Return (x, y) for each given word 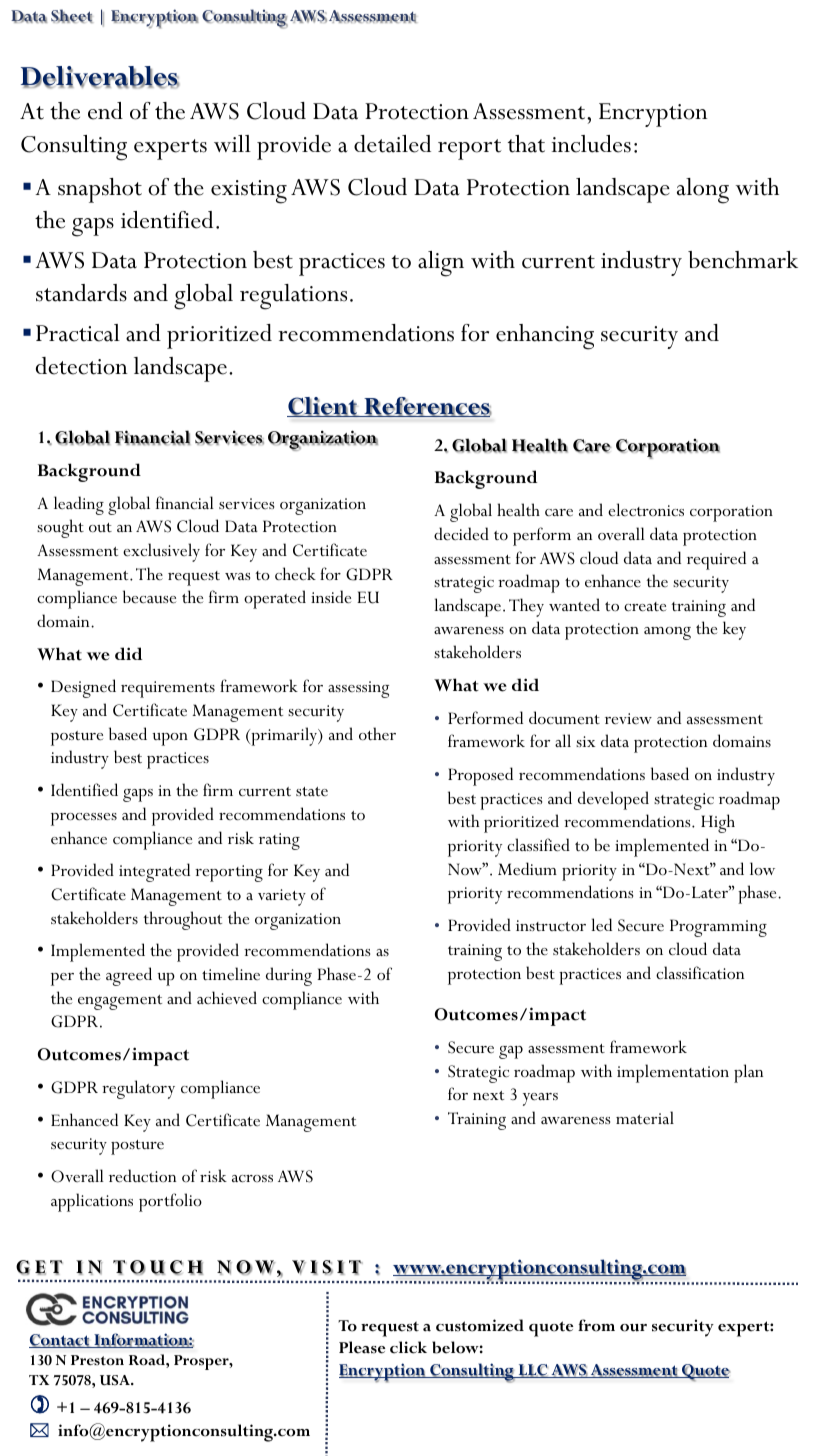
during (289, 976)
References (427, 407)
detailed (392, 144)
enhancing (545, 337)
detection (82, 366)
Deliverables (100, 77)
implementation (673, 1073)
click (408, 1347)
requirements (168, 689)
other (377, 734)
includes (591, 144)
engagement (120, 1002)
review (628, 719)
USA (116, 1380)
